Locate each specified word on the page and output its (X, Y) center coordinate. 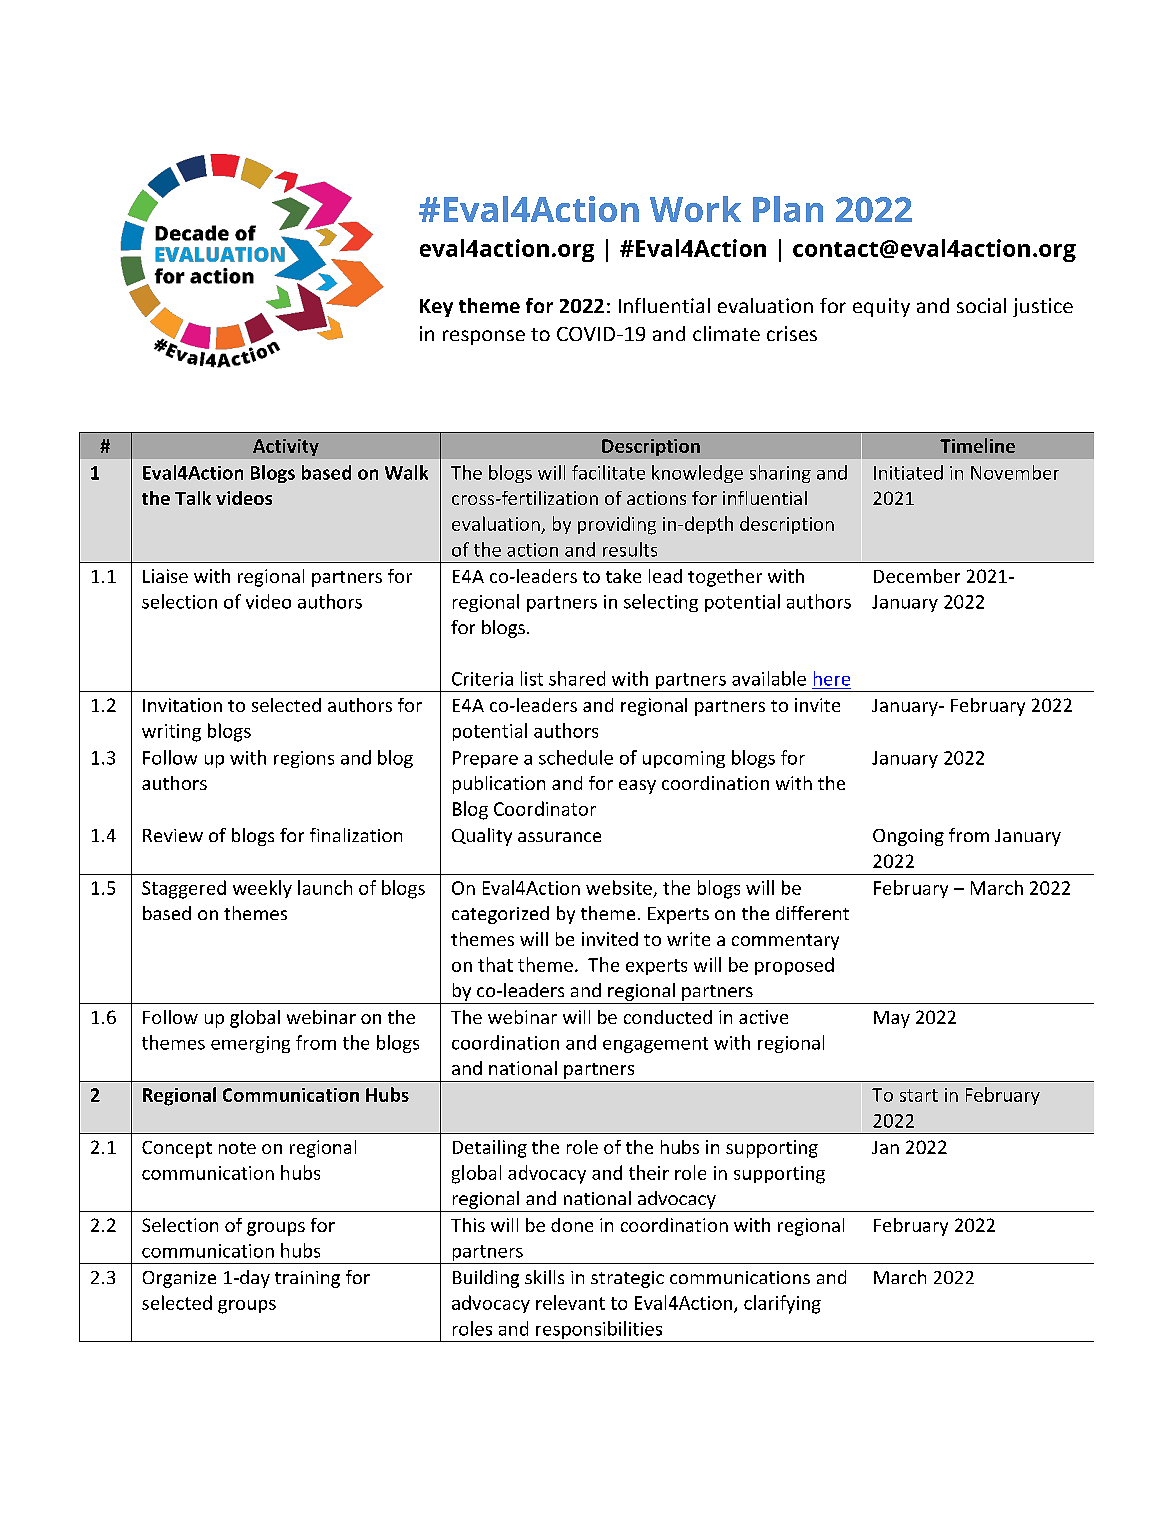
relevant (570, 1302)
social (981, 305)
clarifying (782, 1304)
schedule (576, 757)
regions (304, 759)
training (307, 1279)
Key (436, 308)
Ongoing (908, 837)
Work (695, 209)
